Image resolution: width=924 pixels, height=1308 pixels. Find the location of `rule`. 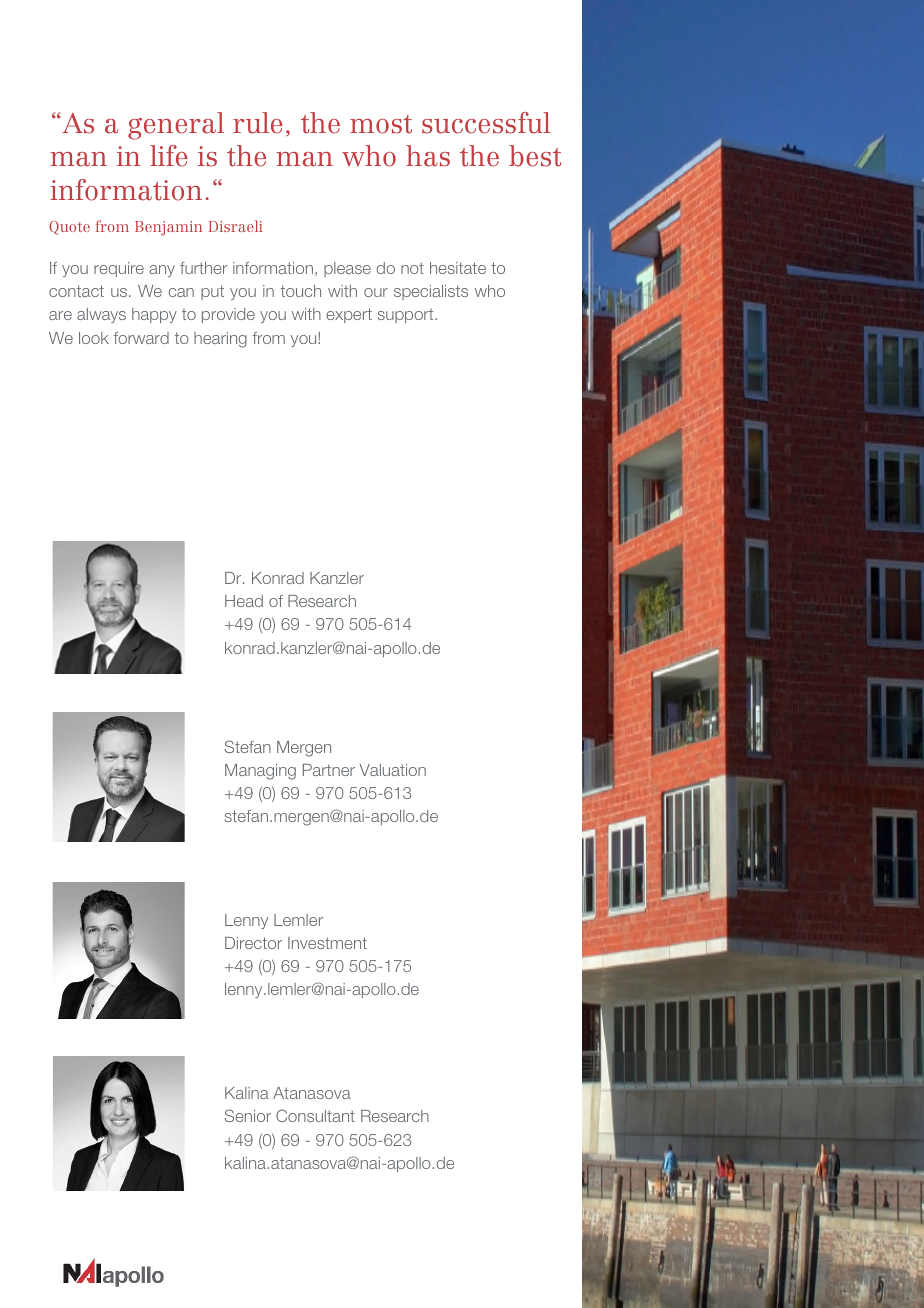

rule is located at coordinates (258, 123).
